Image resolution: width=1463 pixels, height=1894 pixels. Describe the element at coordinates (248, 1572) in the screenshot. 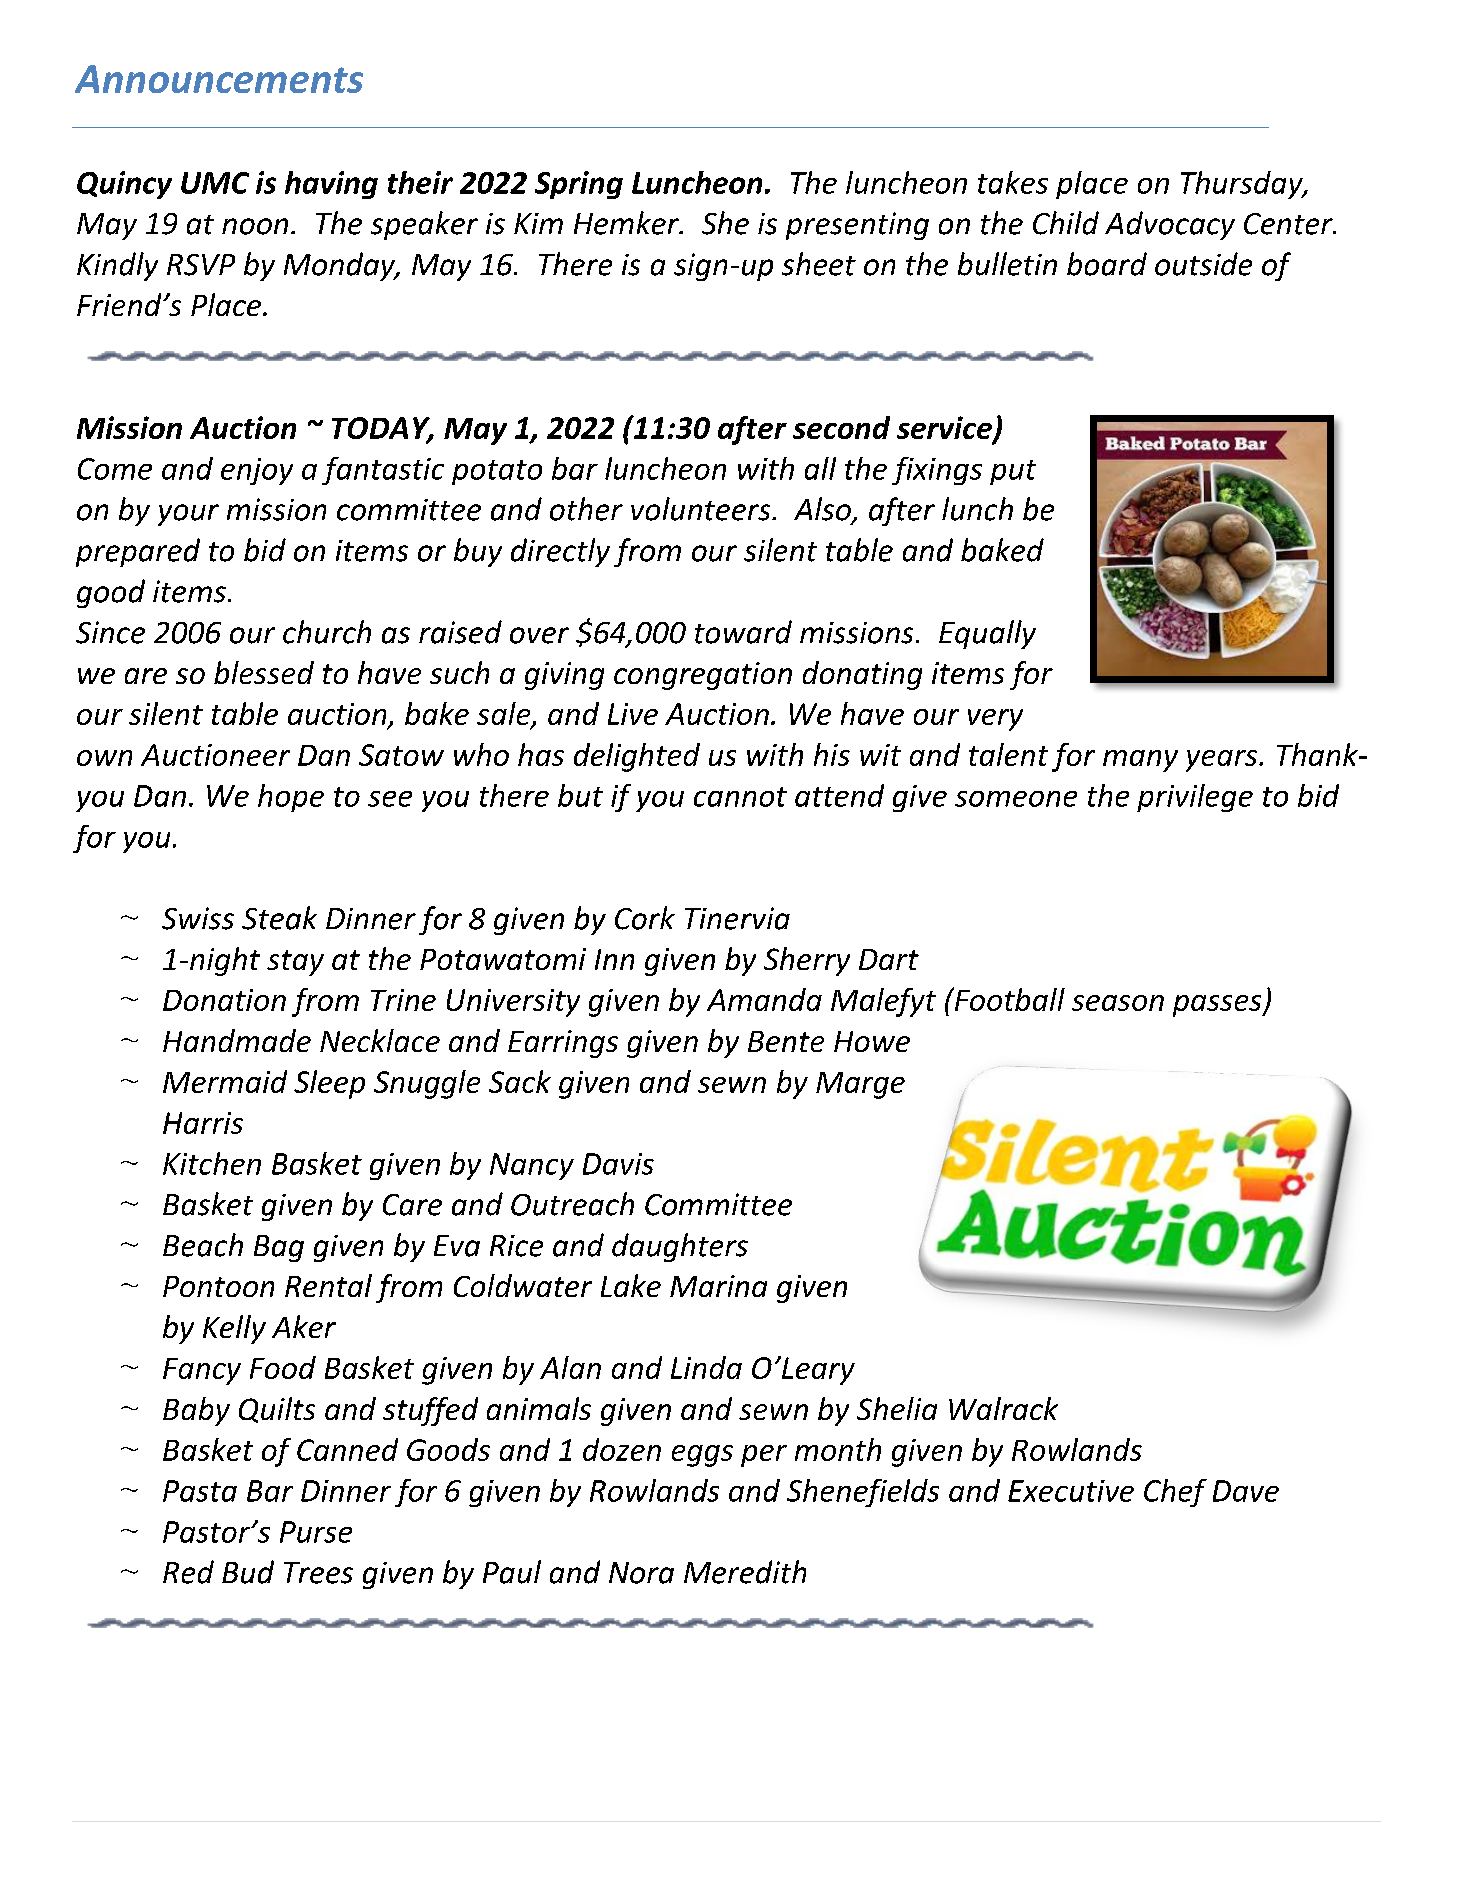

I see `Bud` at that location.
